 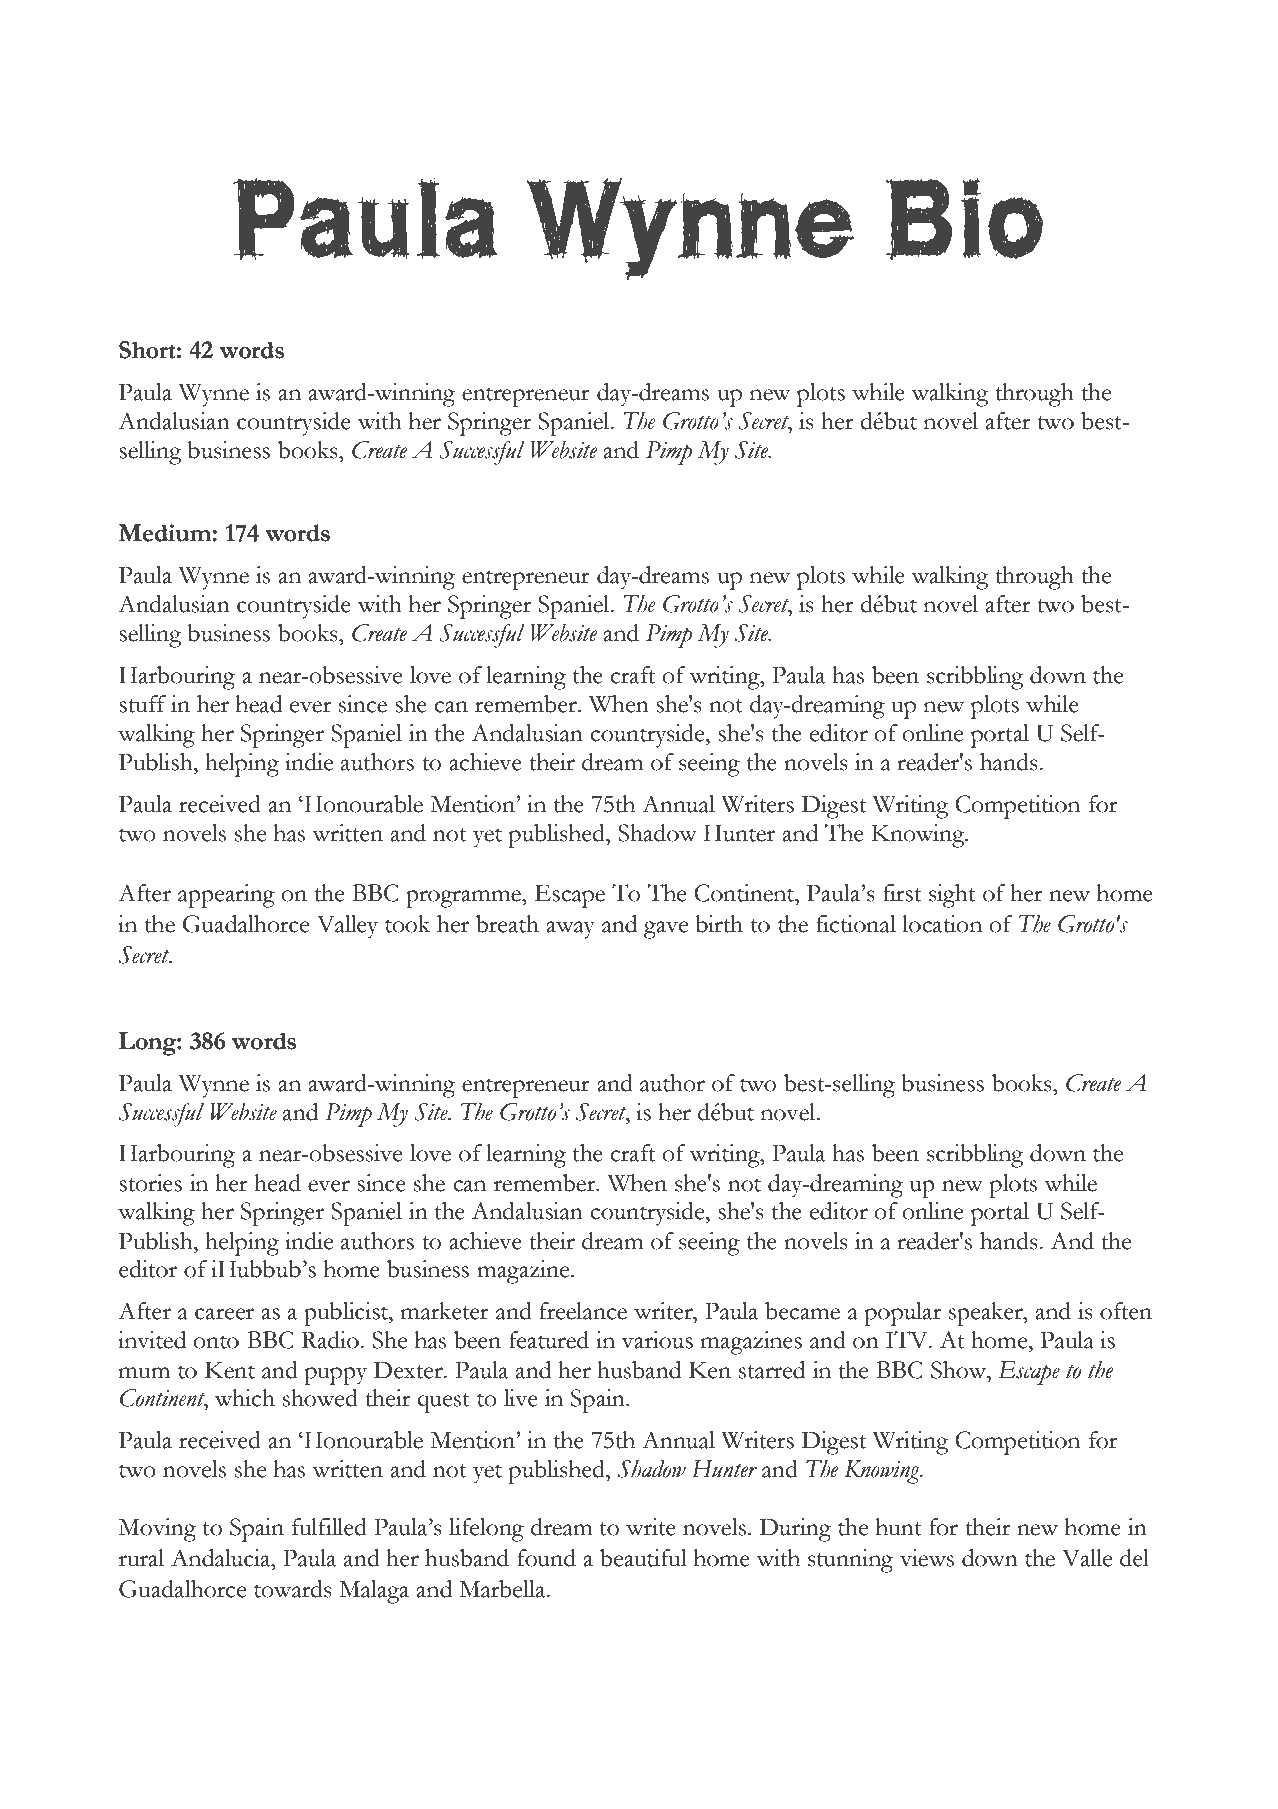 What do you see at coordinates (150, 1183) in the image?
I see `stories` at bounding box center [150, 1183].
